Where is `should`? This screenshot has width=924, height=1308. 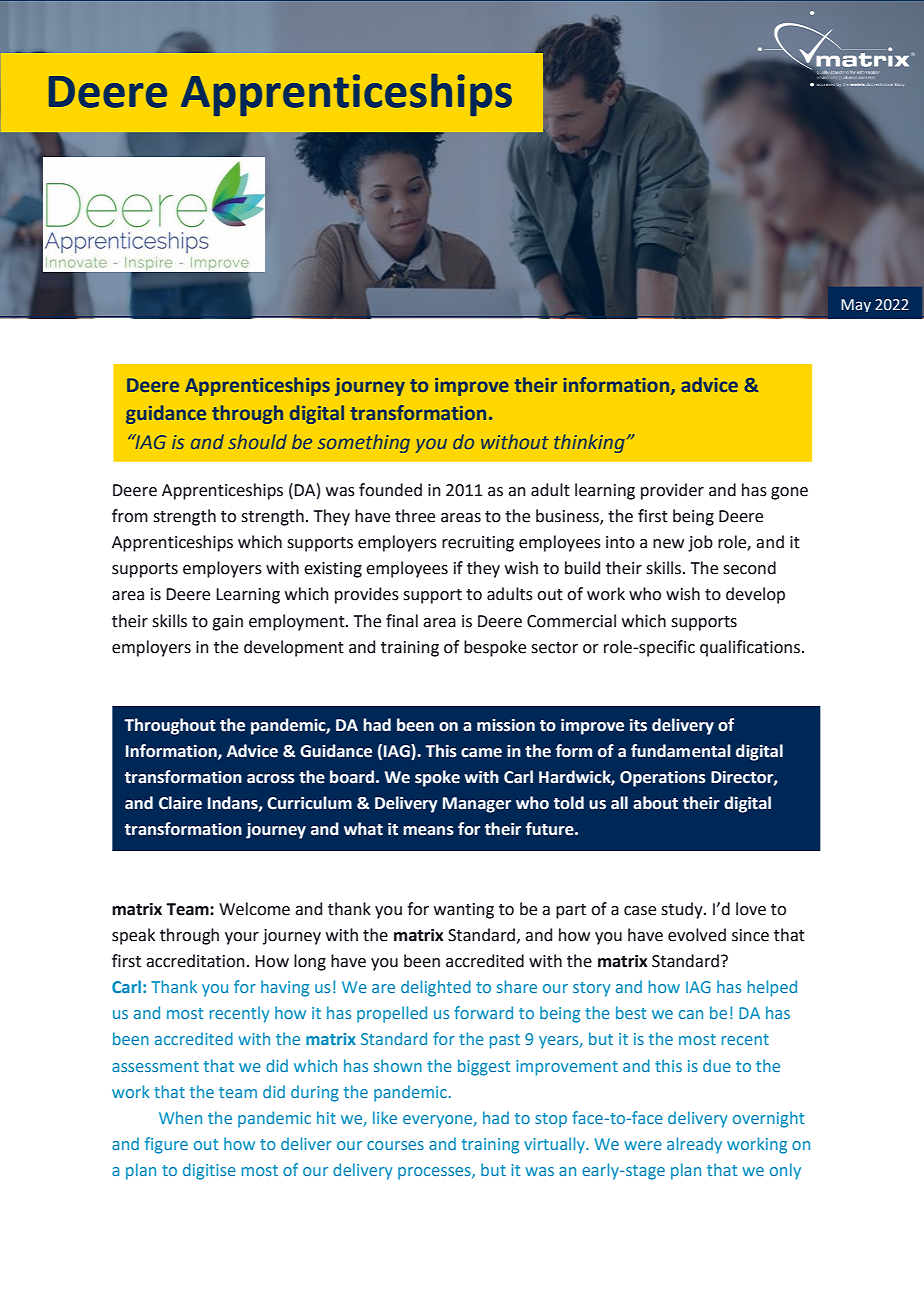 should is located at coordinates (257, 441).
